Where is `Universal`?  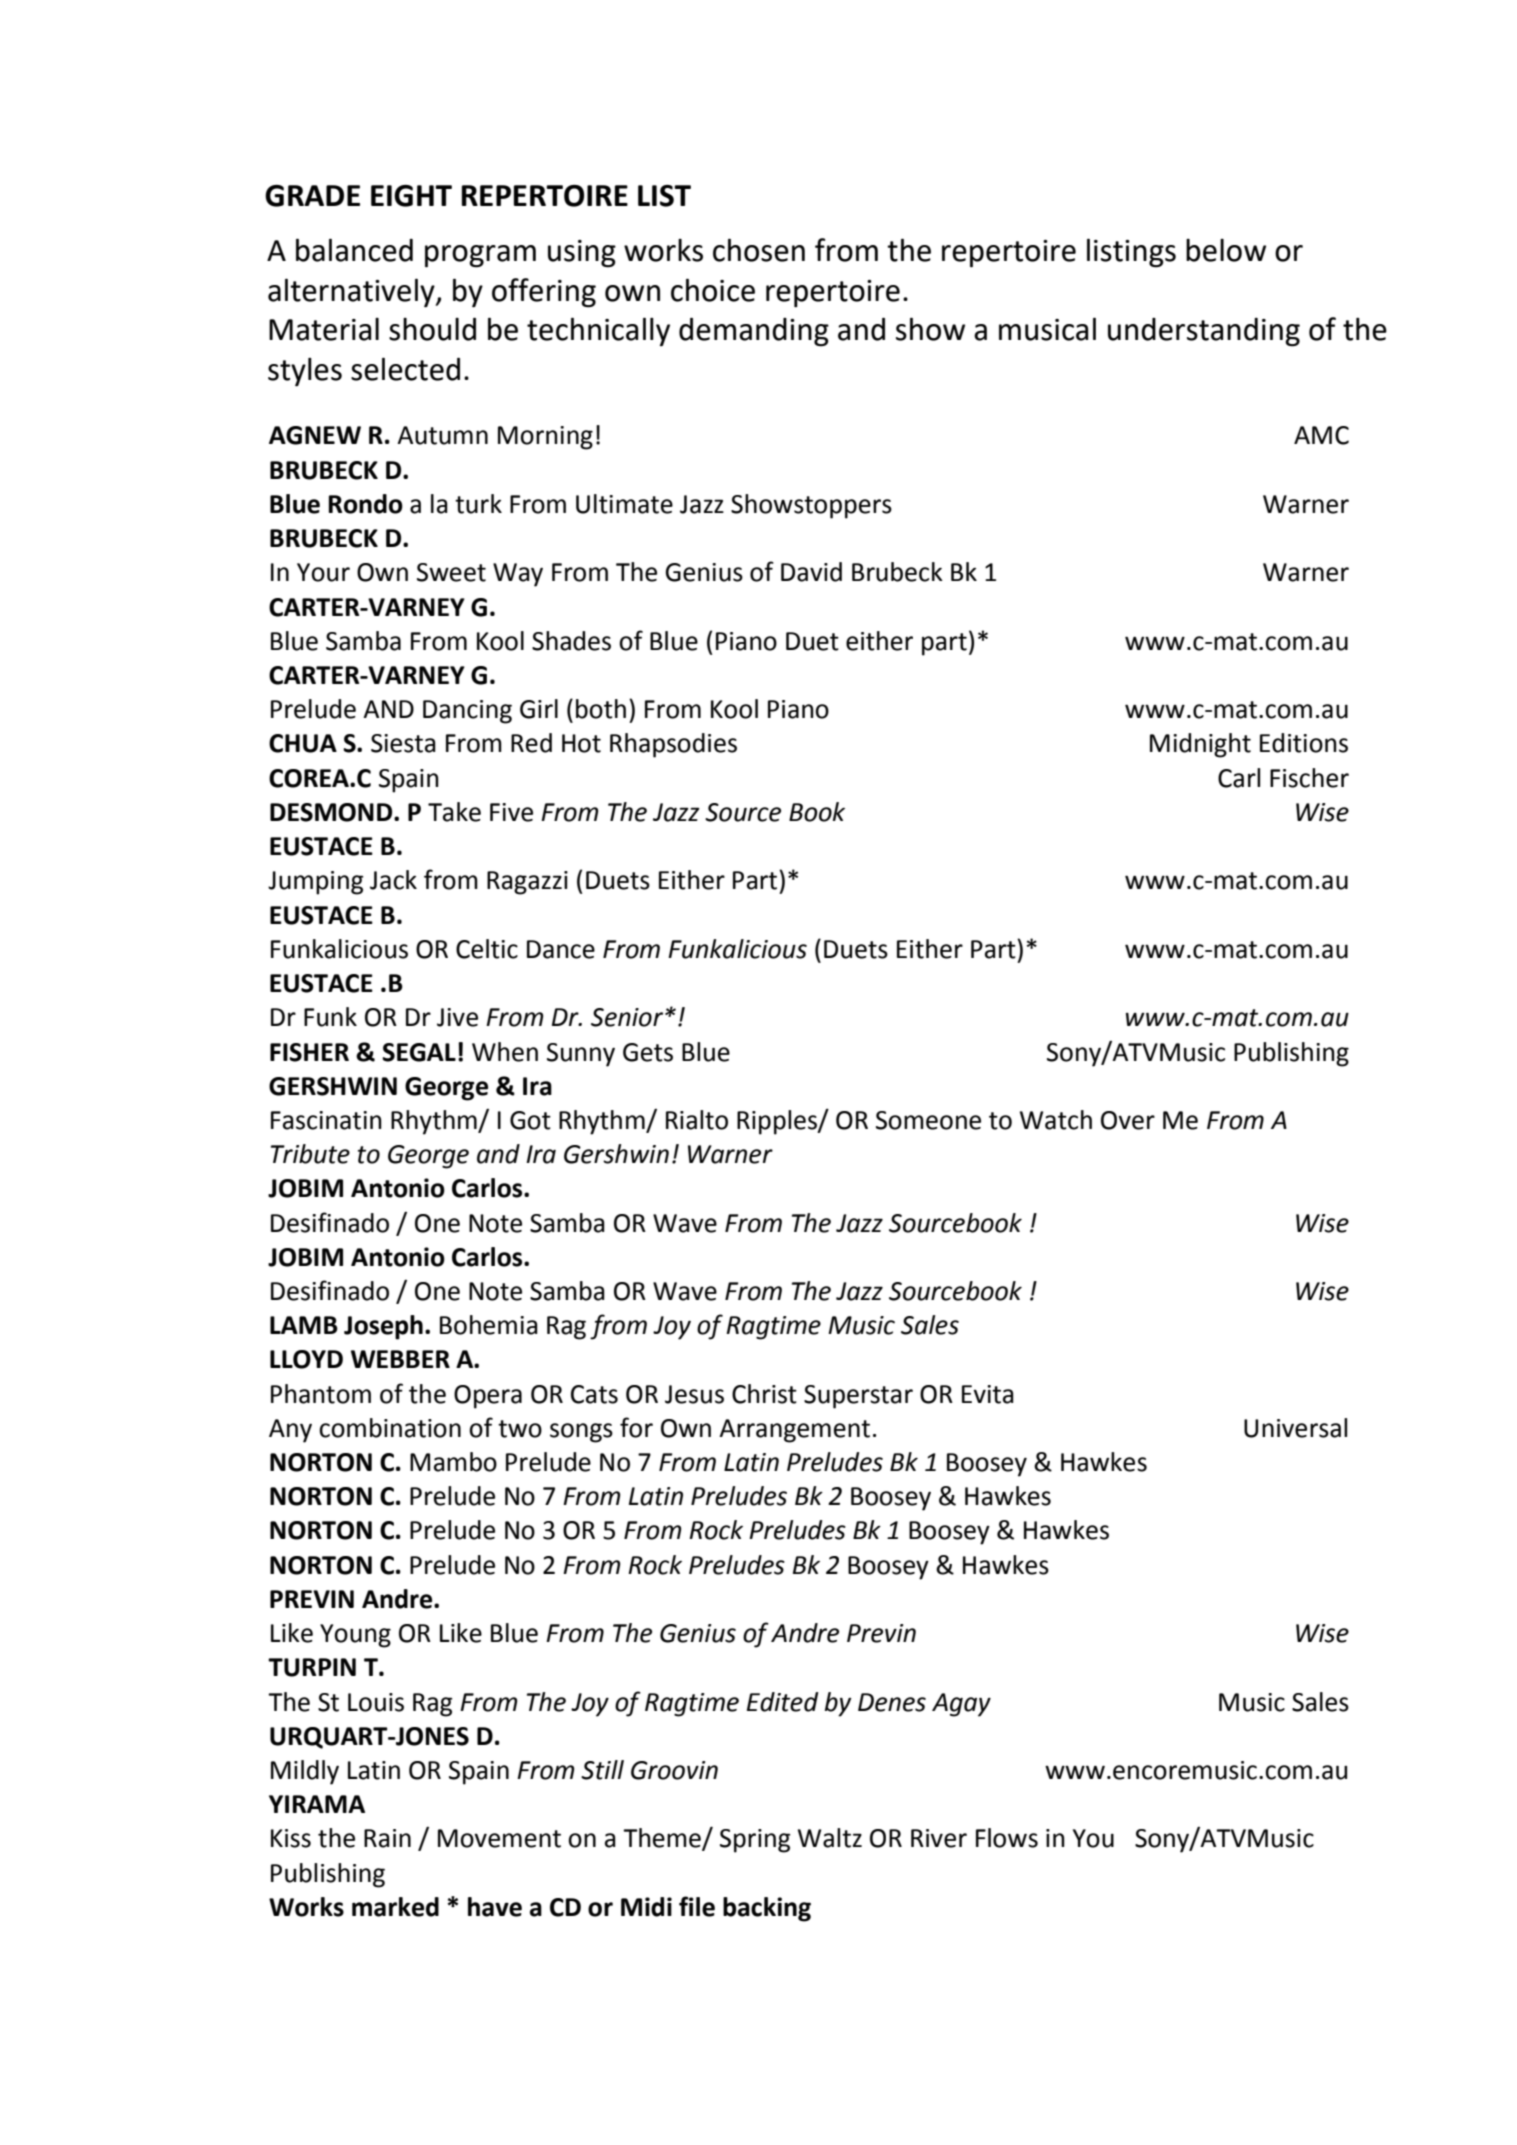
Universal is located at coordinates (1295, 1428).
